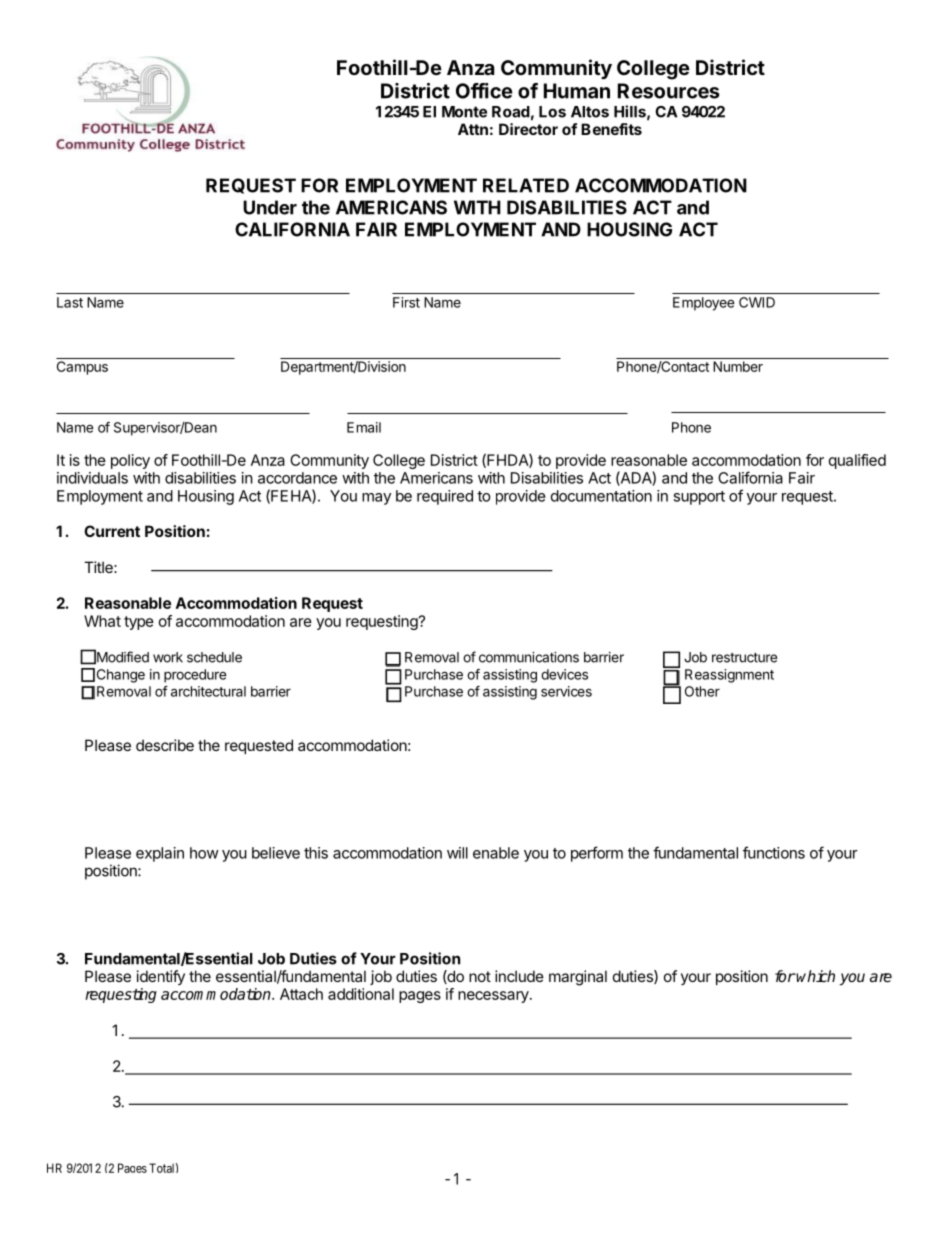 This page has width=952, height=1233. I want to click on Current, so click(112, 531).
